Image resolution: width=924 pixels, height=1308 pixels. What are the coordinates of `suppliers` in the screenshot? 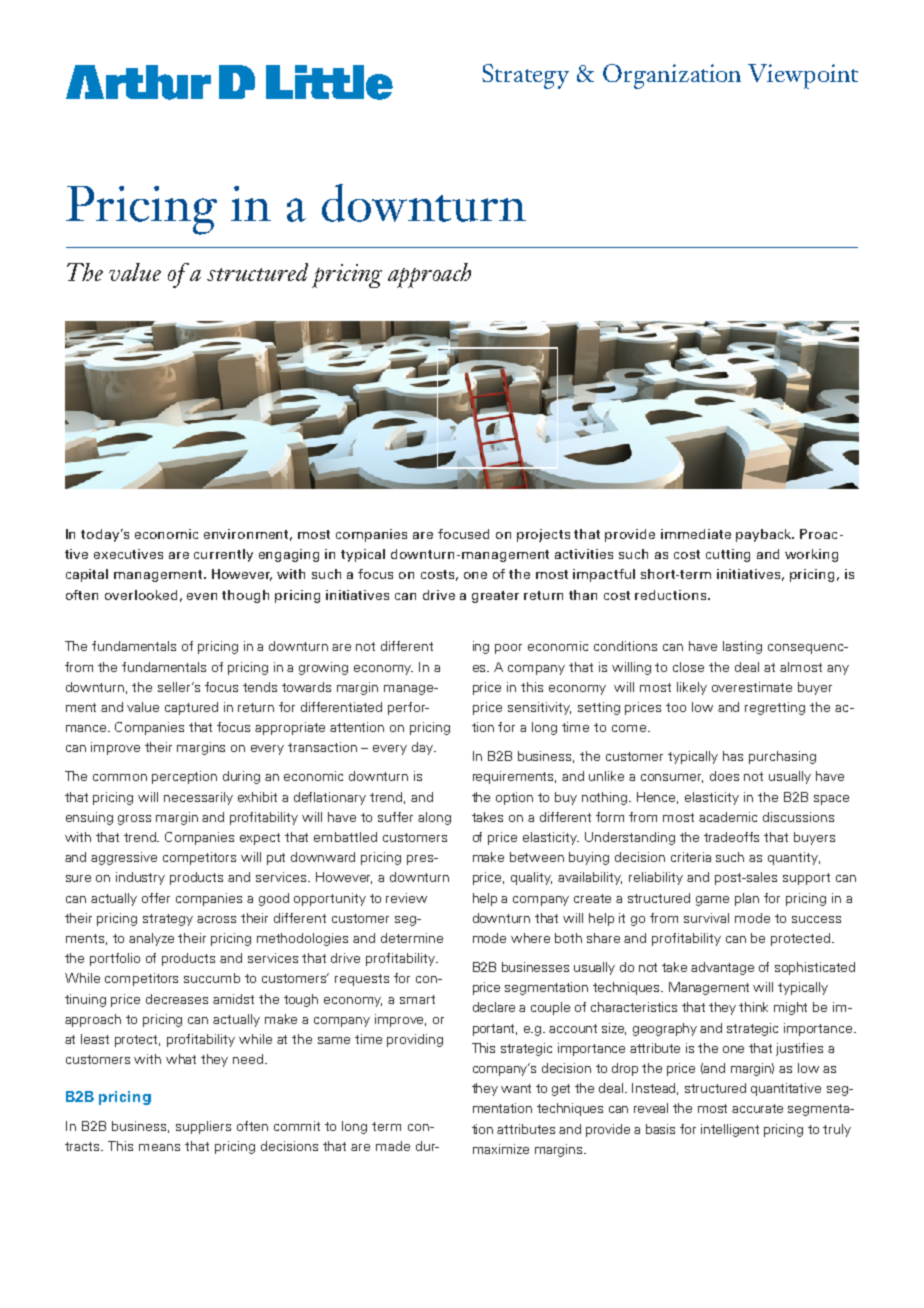 It's located at (203, 1127).
